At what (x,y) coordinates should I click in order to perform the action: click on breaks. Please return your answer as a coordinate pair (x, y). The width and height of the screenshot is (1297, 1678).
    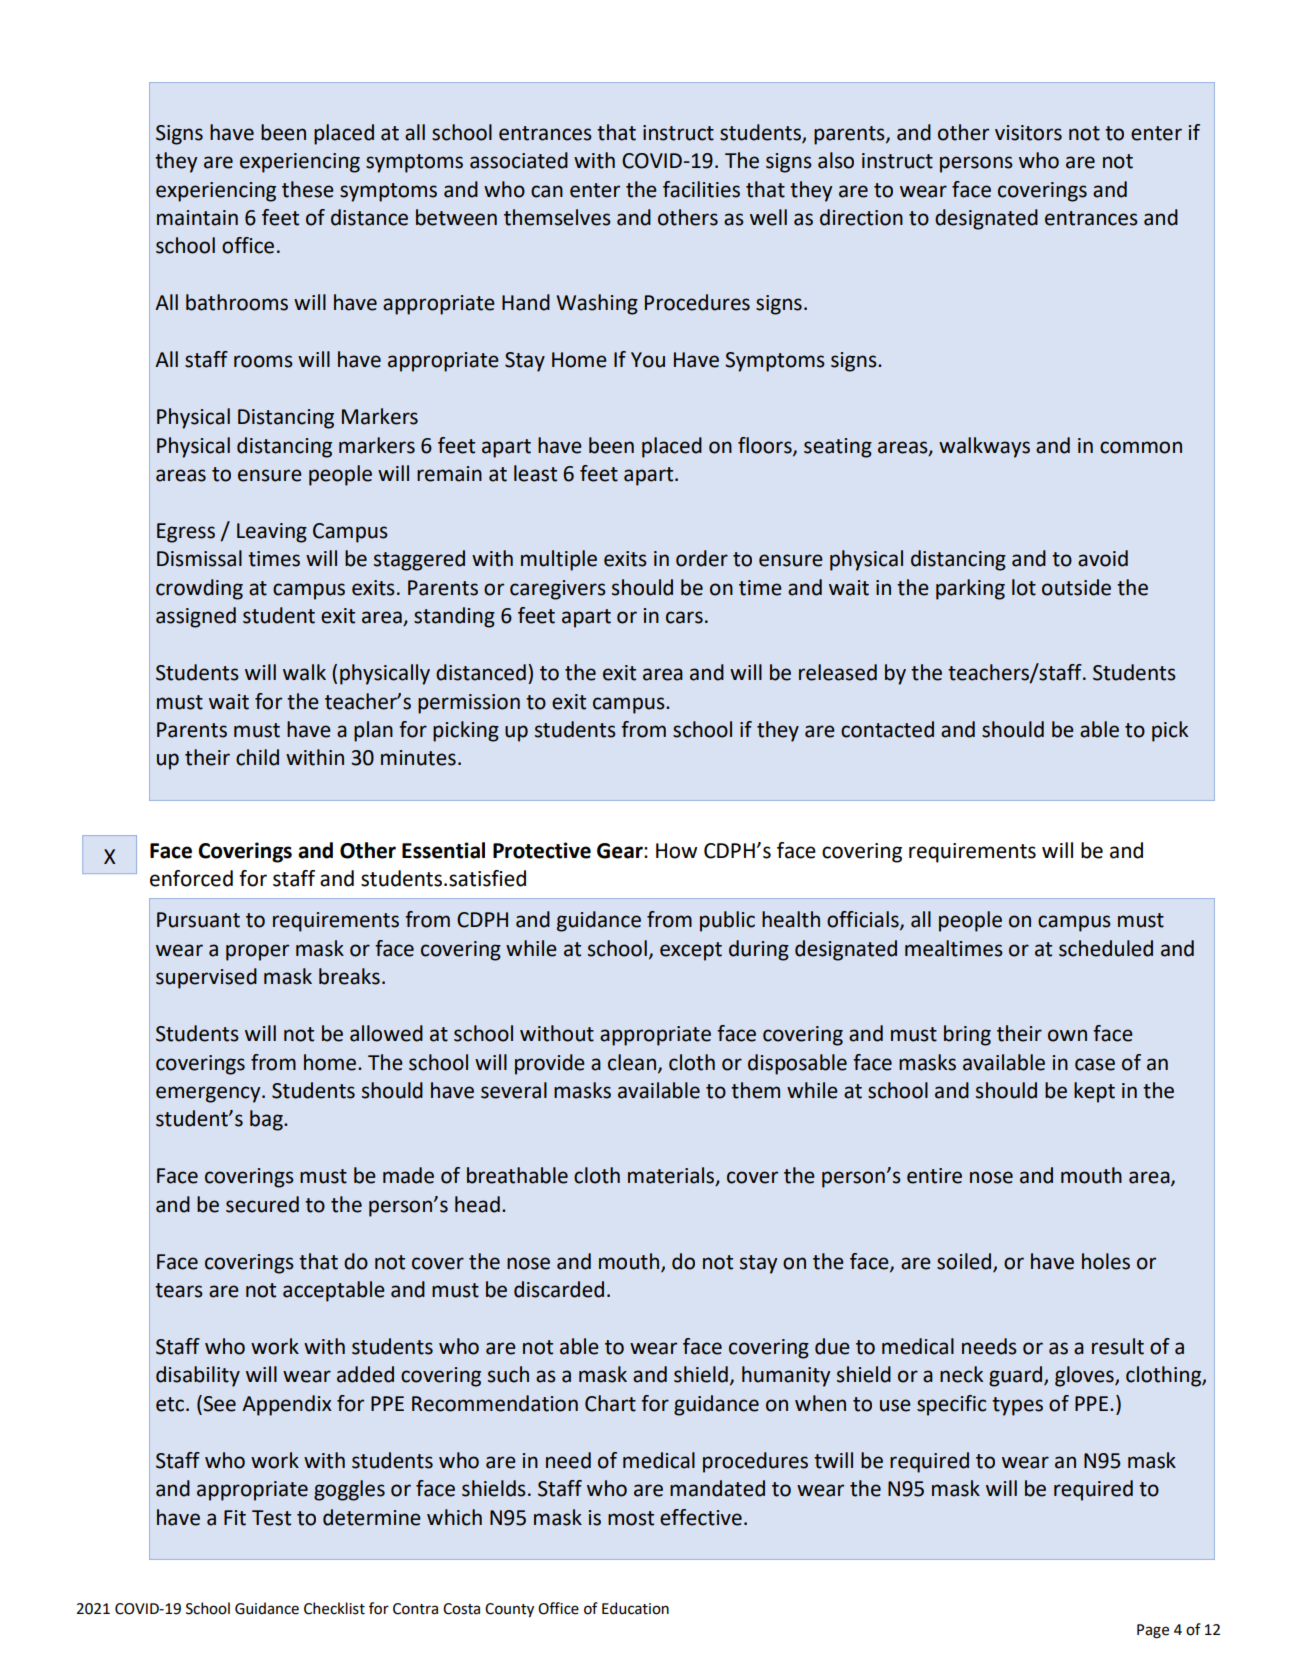
    Looking at the image, I should click on (349, 976).
